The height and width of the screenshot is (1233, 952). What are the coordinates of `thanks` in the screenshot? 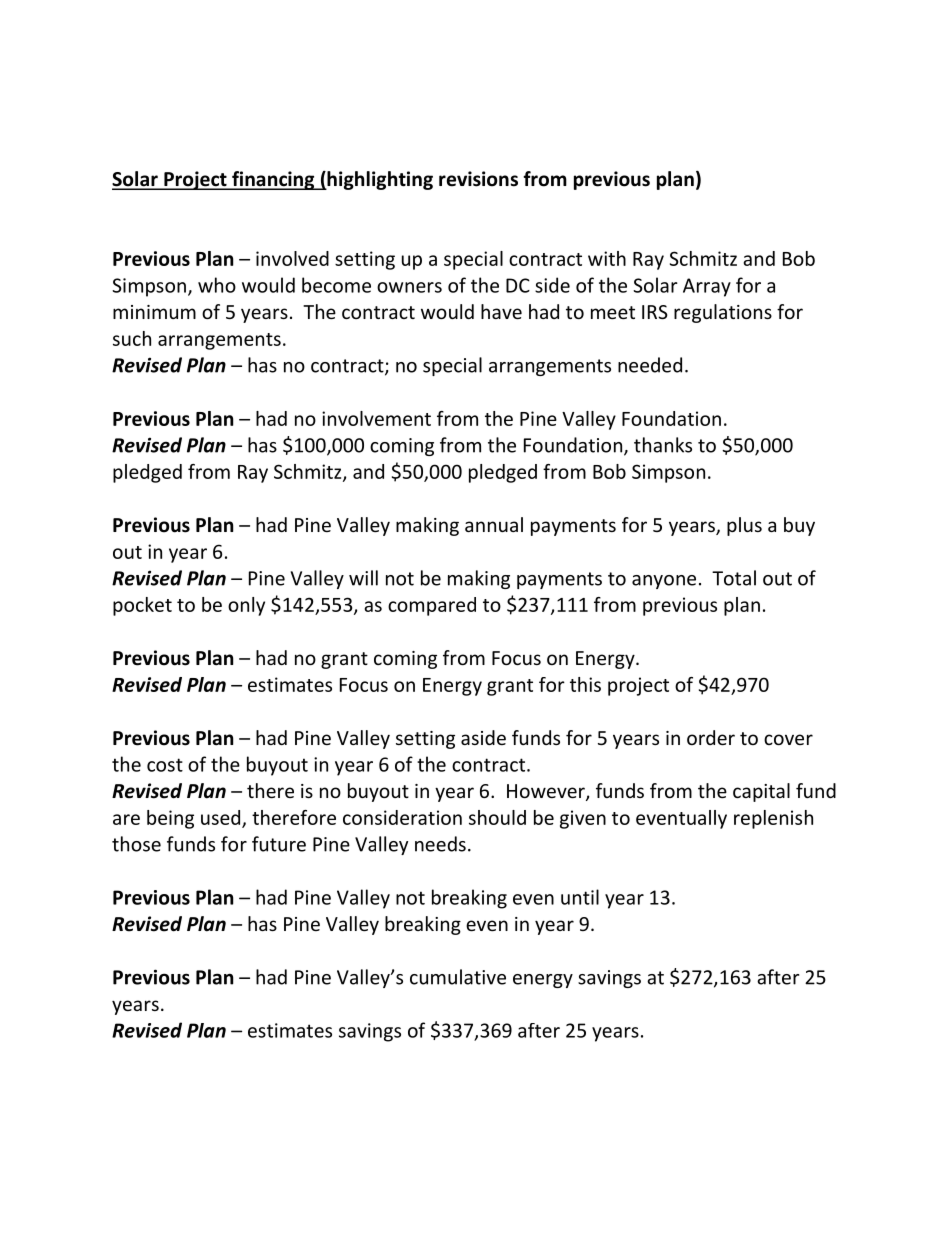 It's located at (663, 445).
